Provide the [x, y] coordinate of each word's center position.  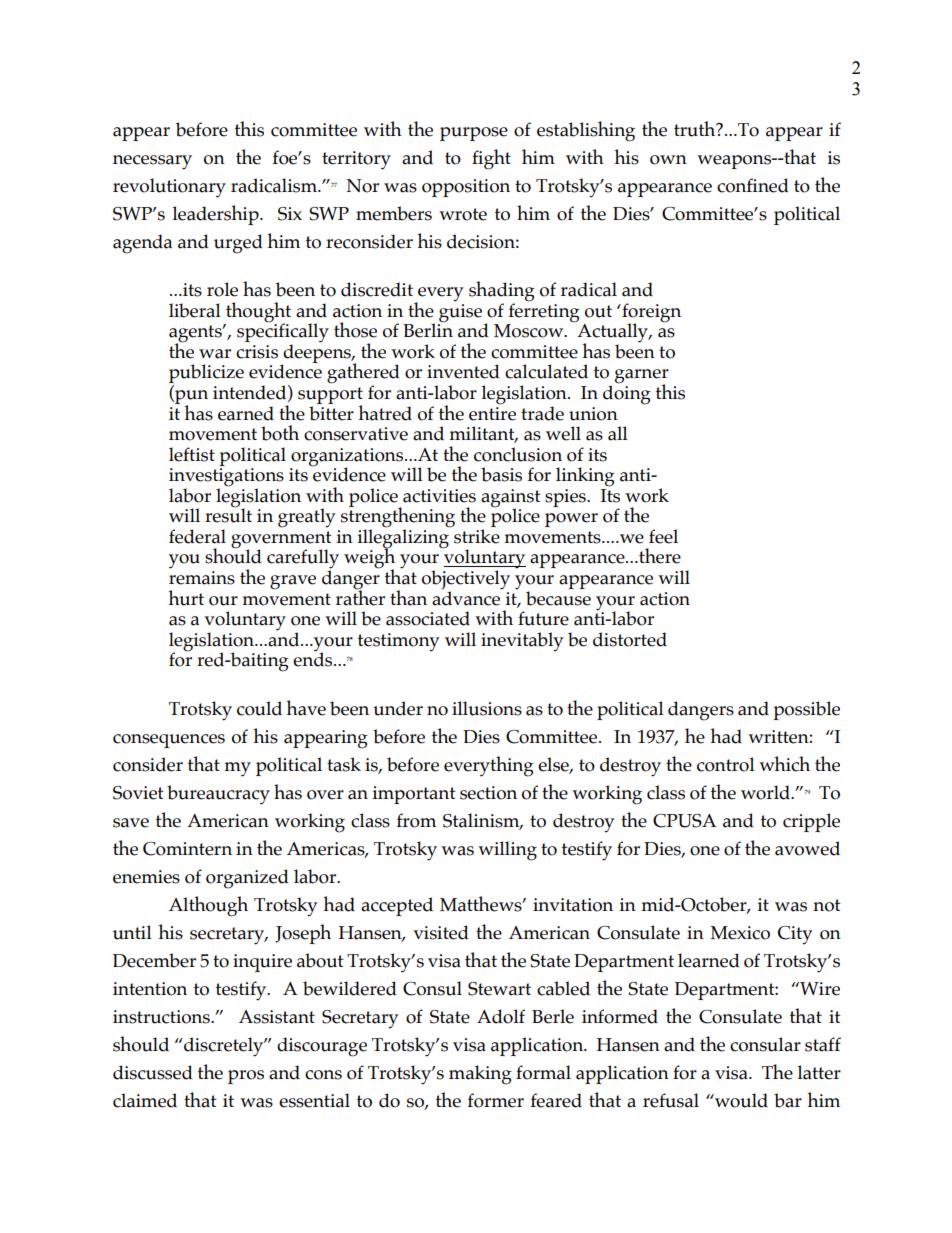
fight [491, 159]
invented [463, 371]
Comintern [187, 849]
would [740, 1100]
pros [246, 1077]
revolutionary [169, 188]
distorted [630, 639]
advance [467, 597]
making [480, 1075]
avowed [807, 848]
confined [753, 185]
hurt [186, 598]
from [416, 820]
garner [642, 377]
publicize [206, 375]
